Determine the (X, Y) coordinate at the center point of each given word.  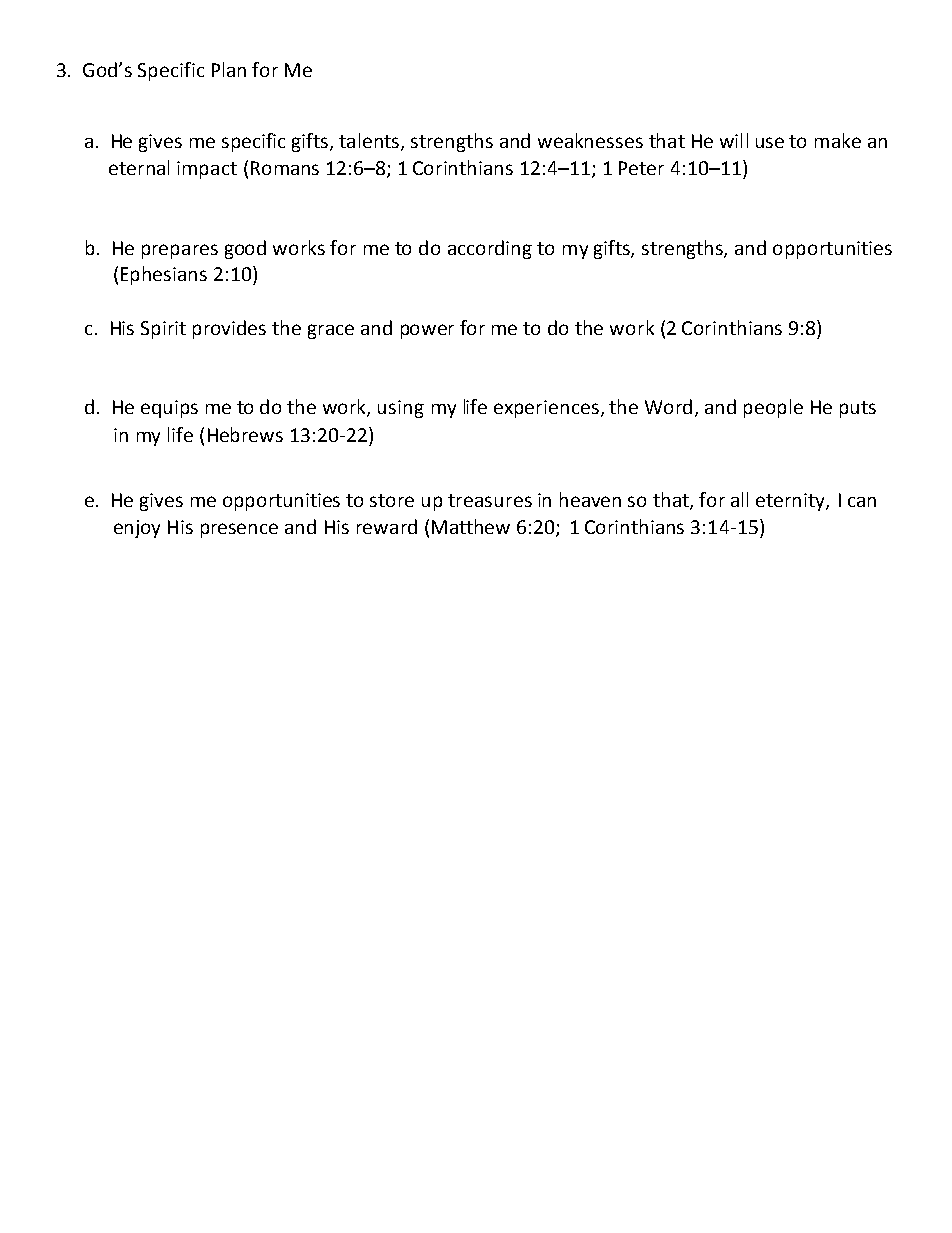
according (490, 249)
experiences (546, 409)
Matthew (471, 526)
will (734, 140)
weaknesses (590, 140)
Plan (229, 69)
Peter (641, 168)
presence (239, 530)
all (739, 499)
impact (207, 170)
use (770, 142)
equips (169, 409)
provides (229, 329)
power (427, 331)
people (773, 408)
